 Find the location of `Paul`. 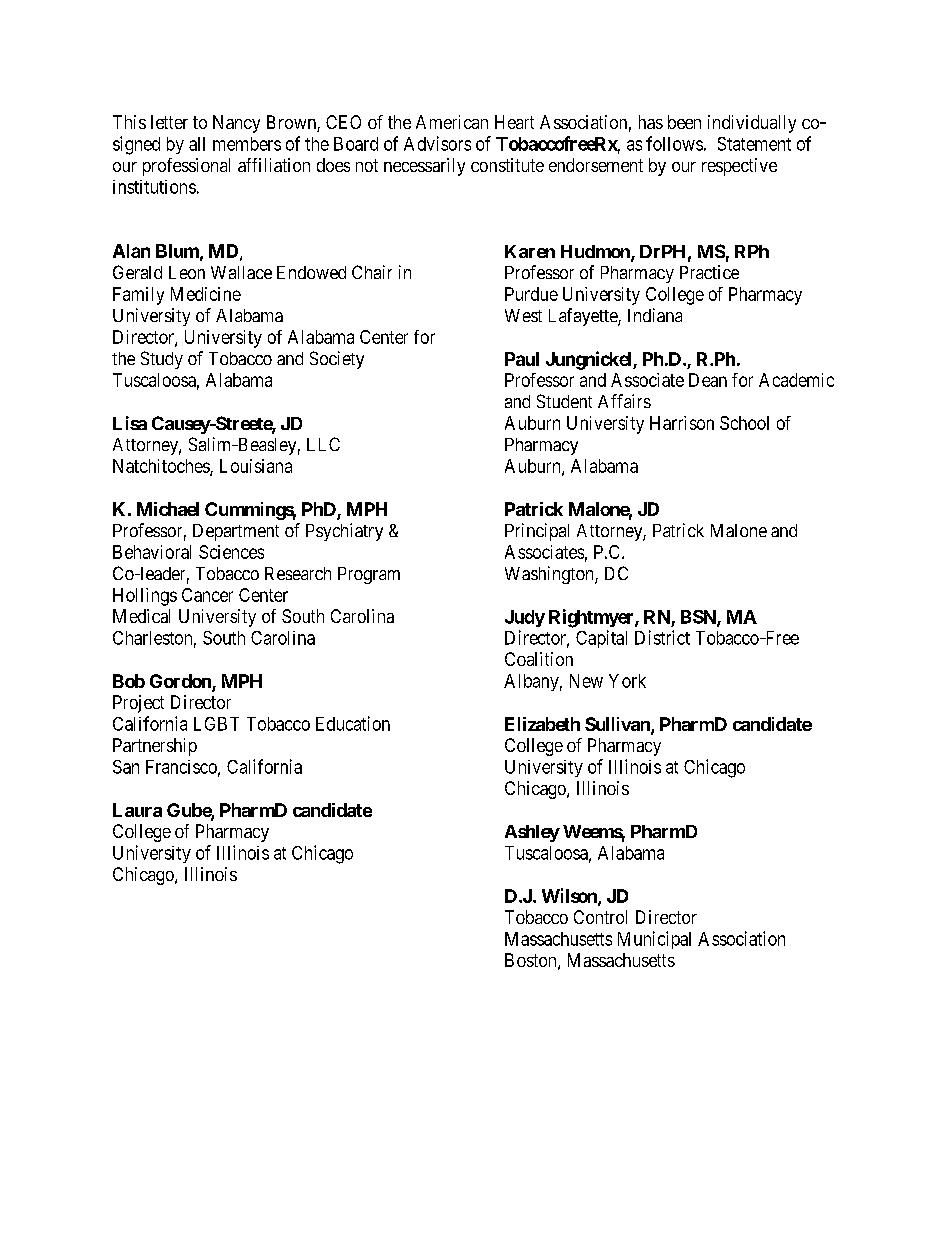

Paul is located at coordinates (522, 359).
